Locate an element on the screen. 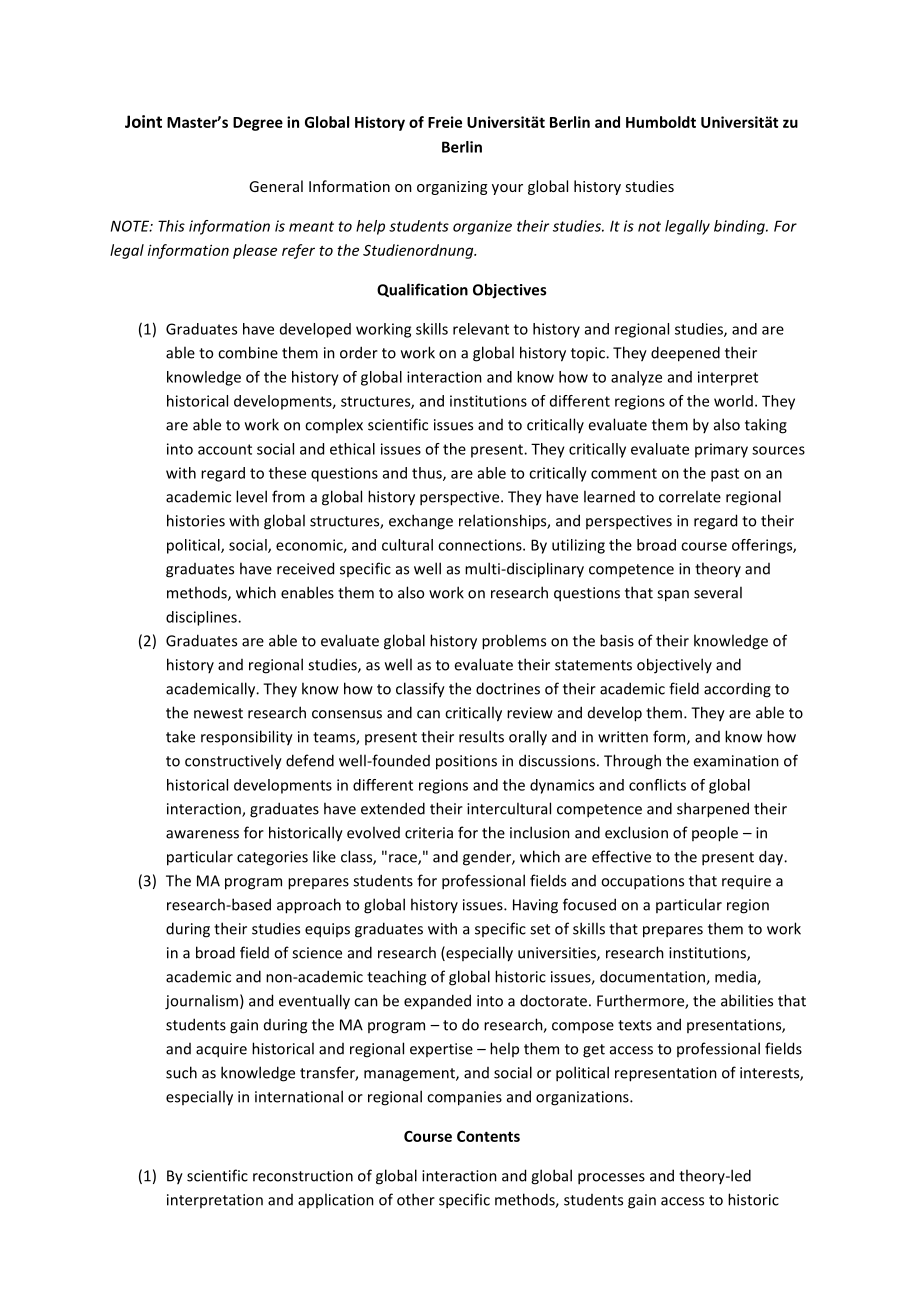 This screenshot has height=1308, width=924. Humboldt is located at coordinates (661, 122).
